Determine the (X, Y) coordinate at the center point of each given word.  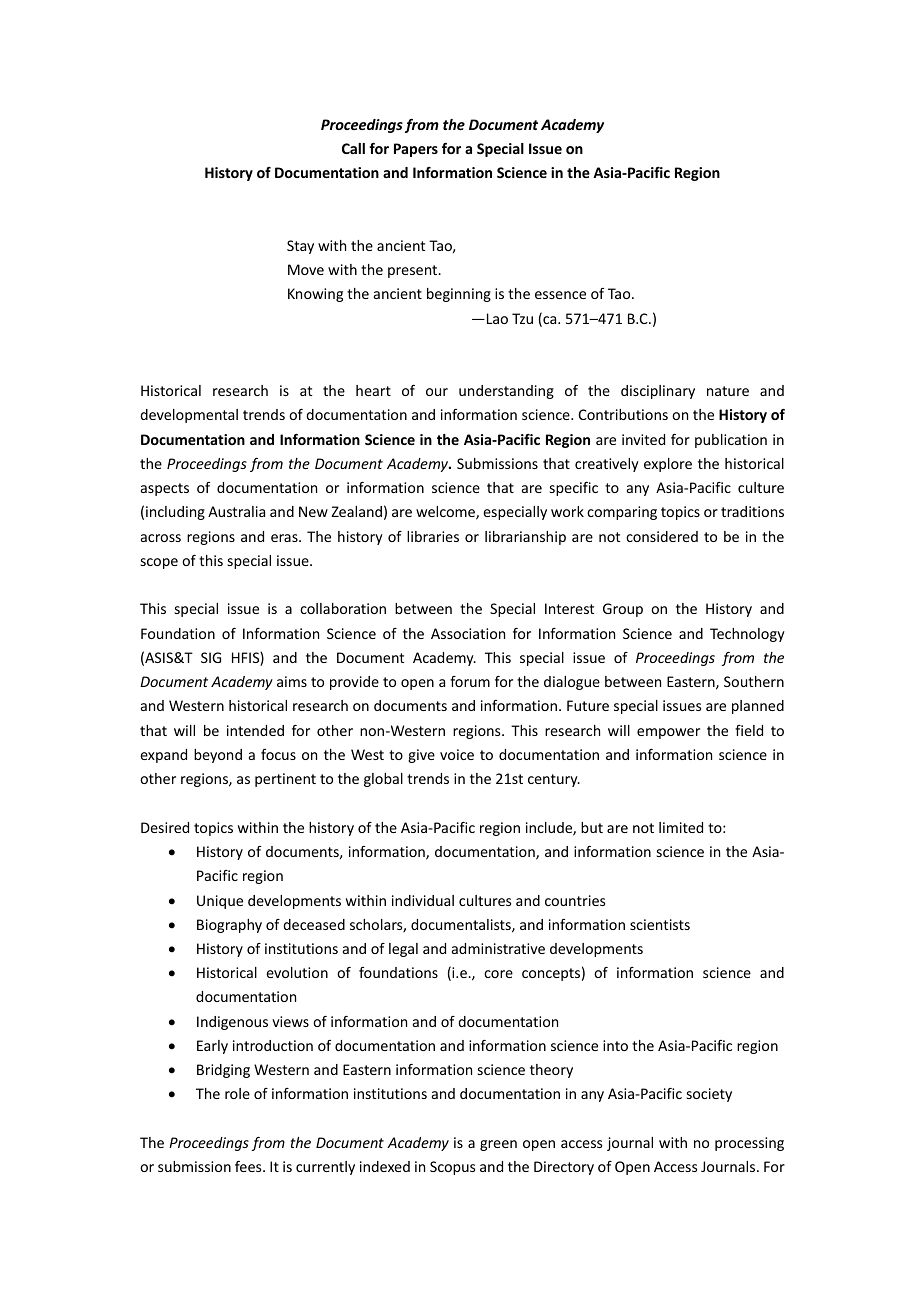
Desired (165, 827)
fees (249, 1166)
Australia (236, 511)
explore (668, 465)
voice (457, 754)
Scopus (452, 1168)
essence (560, 295)
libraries (433, 536)
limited (681, 827)
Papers (416, 150)
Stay (300, 247)
